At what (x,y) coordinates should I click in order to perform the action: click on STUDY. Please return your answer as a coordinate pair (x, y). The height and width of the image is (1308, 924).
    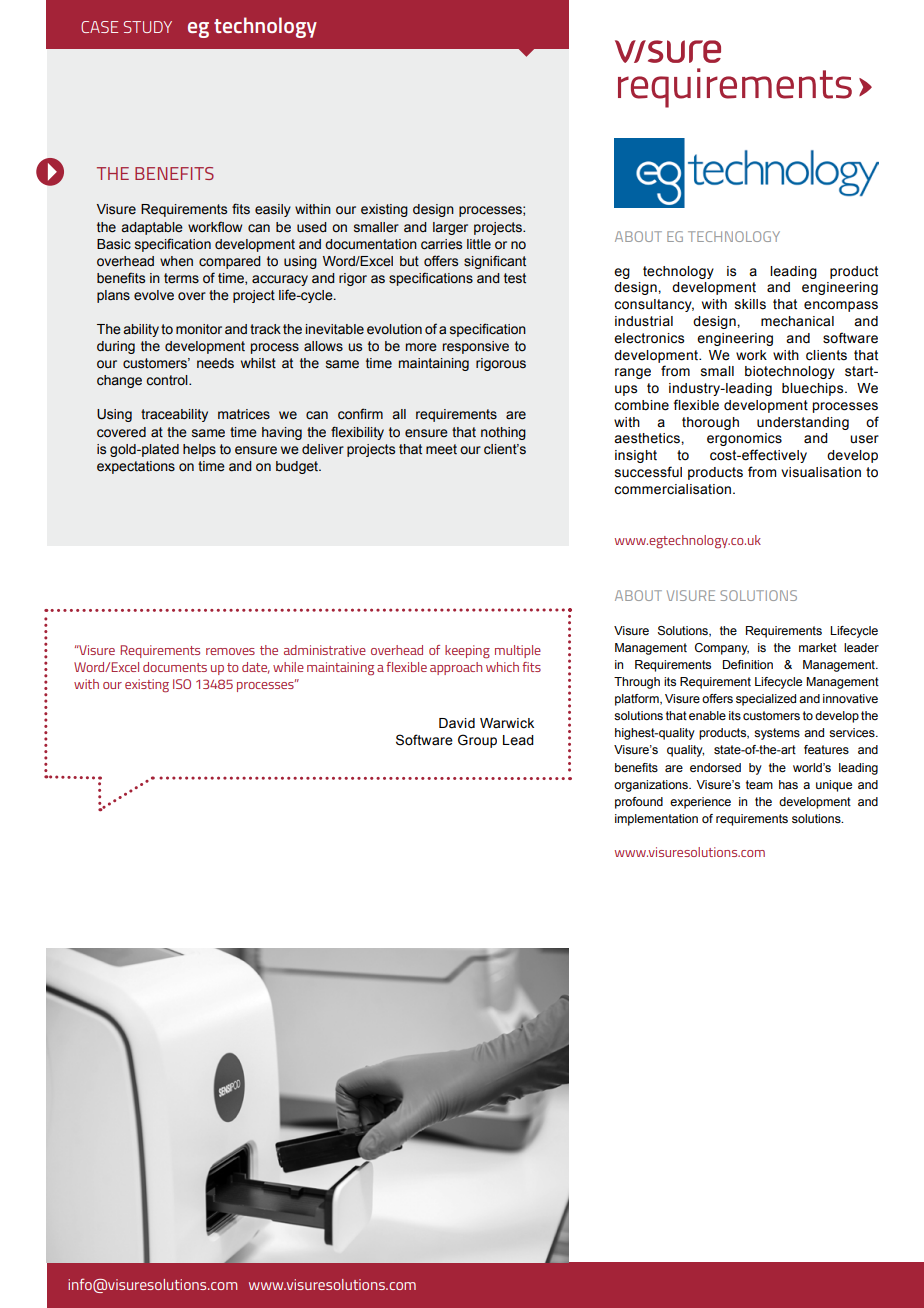
    Looking at the image, I should click on (148, 27).
